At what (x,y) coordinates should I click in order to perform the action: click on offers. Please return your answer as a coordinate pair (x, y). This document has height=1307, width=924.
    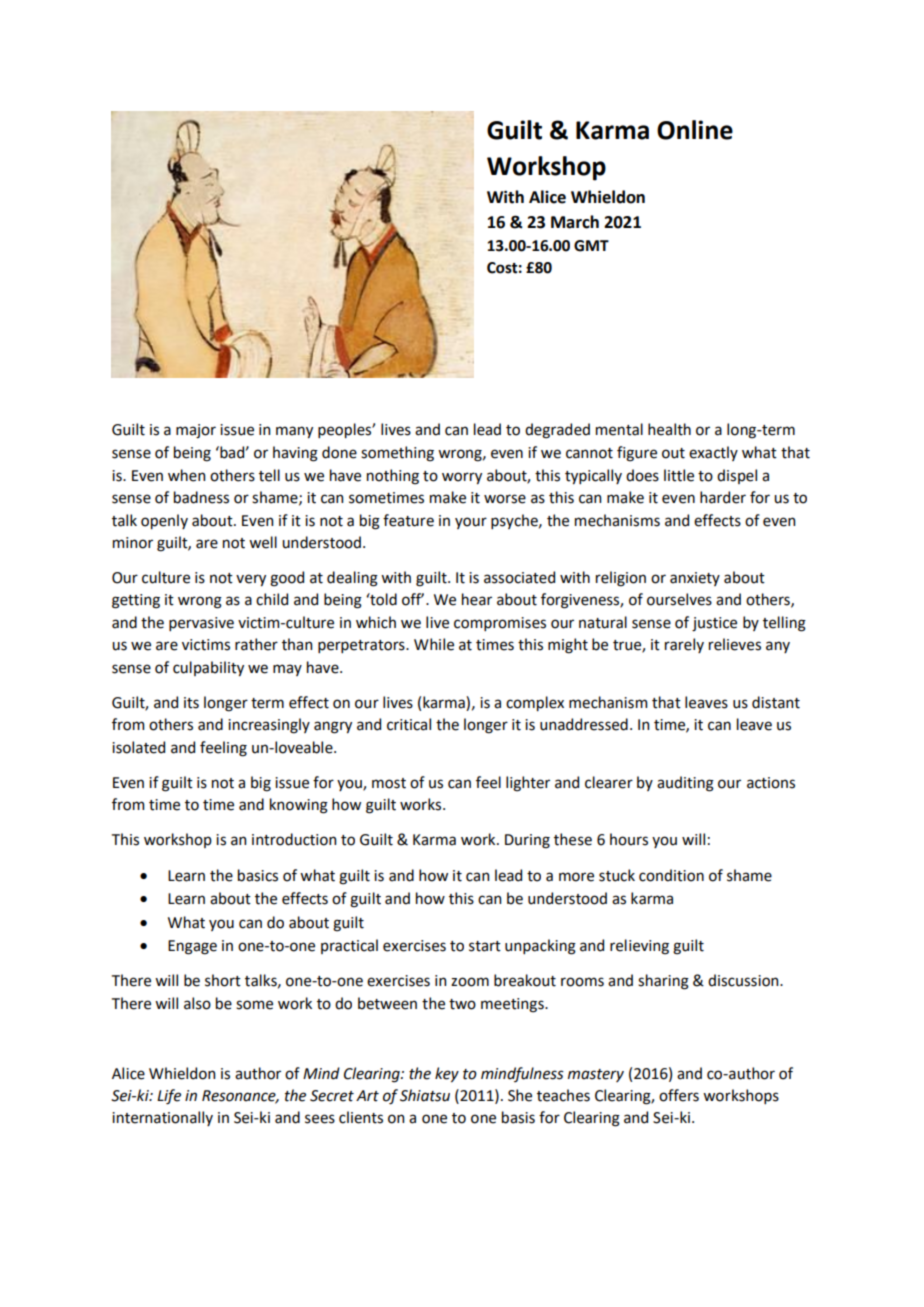
    Looking at the image, I should click on (679, 1095).
